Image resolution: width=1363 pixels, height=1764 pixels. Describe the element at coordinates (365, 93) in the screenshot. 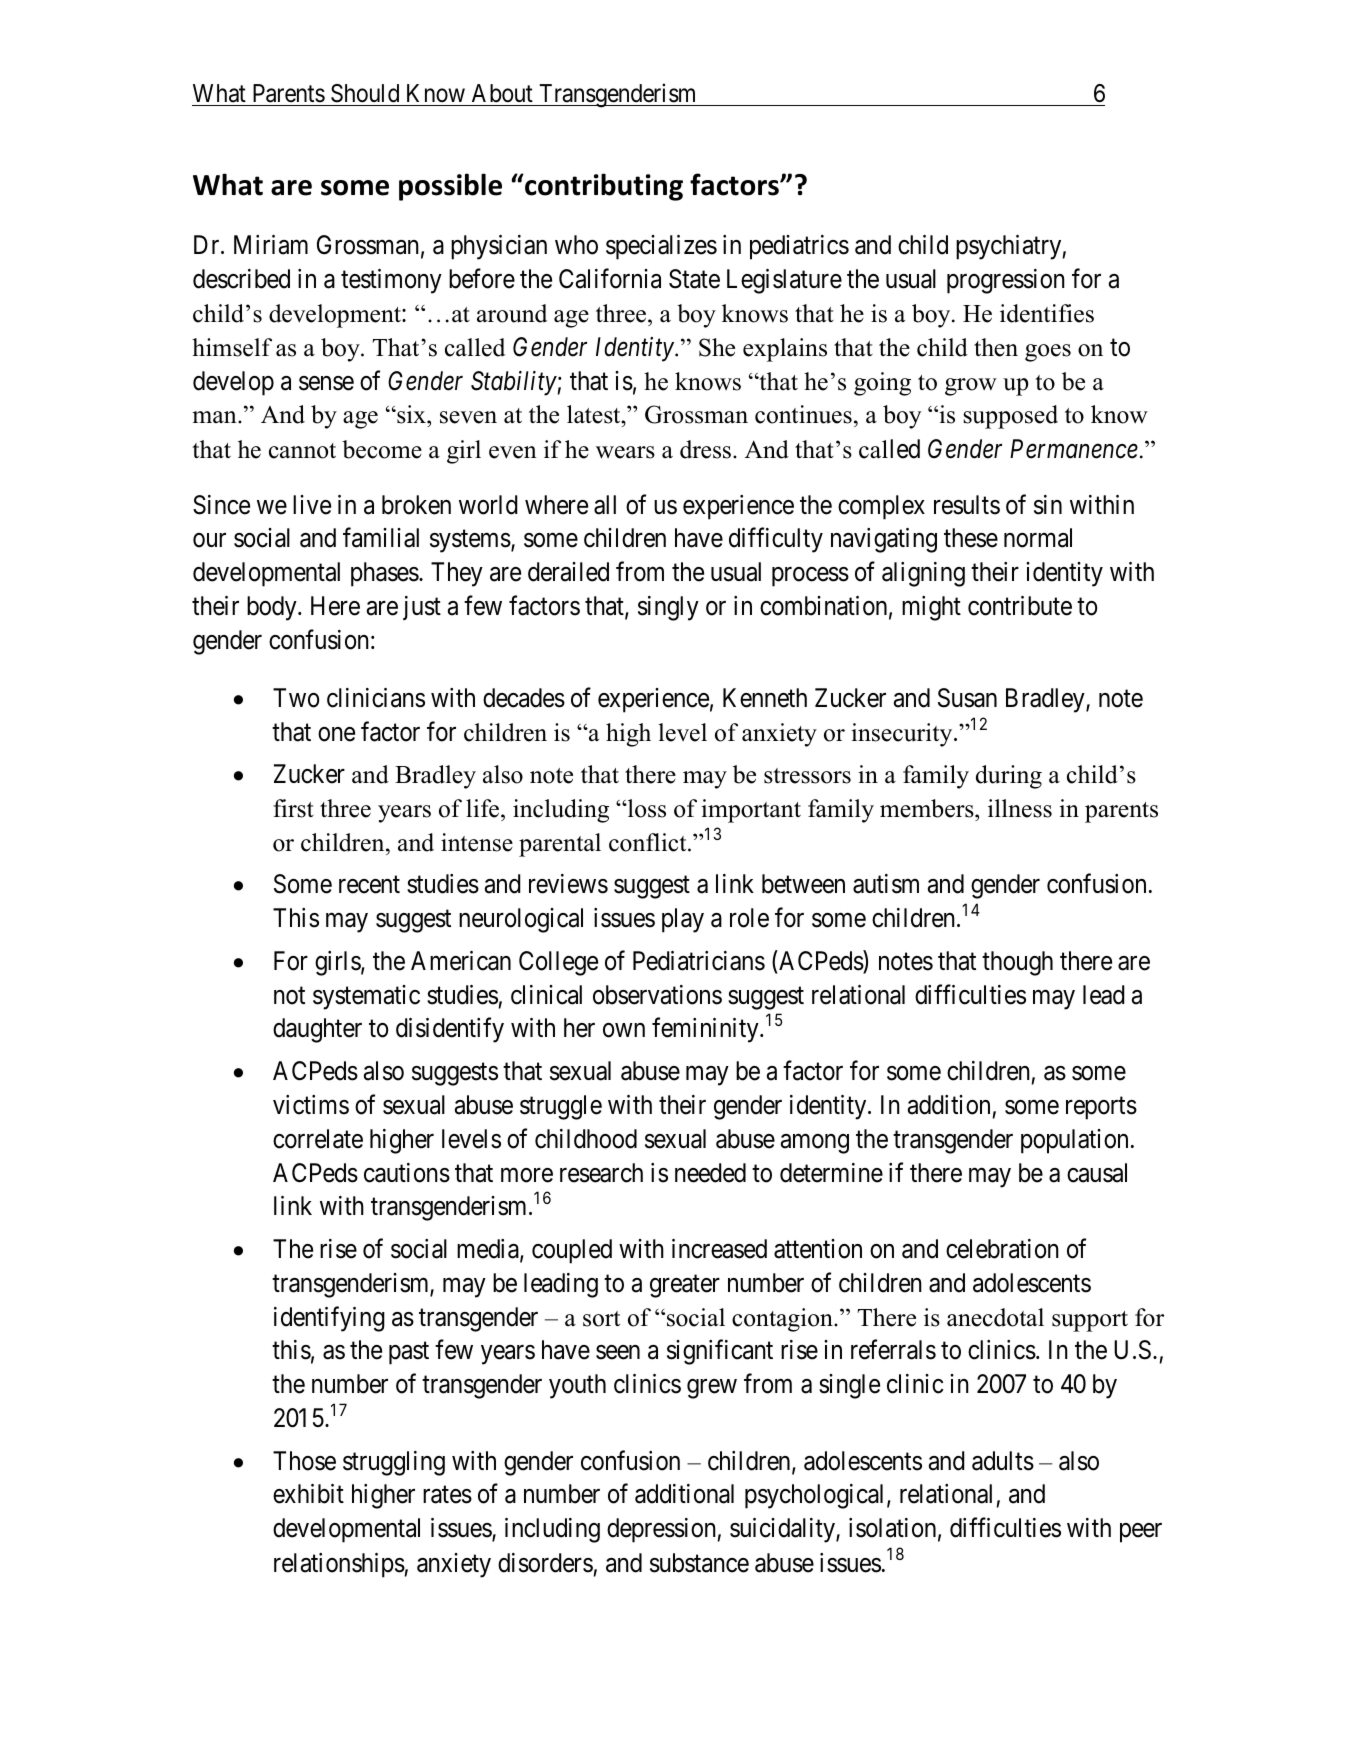

I see `Should` at that location.
